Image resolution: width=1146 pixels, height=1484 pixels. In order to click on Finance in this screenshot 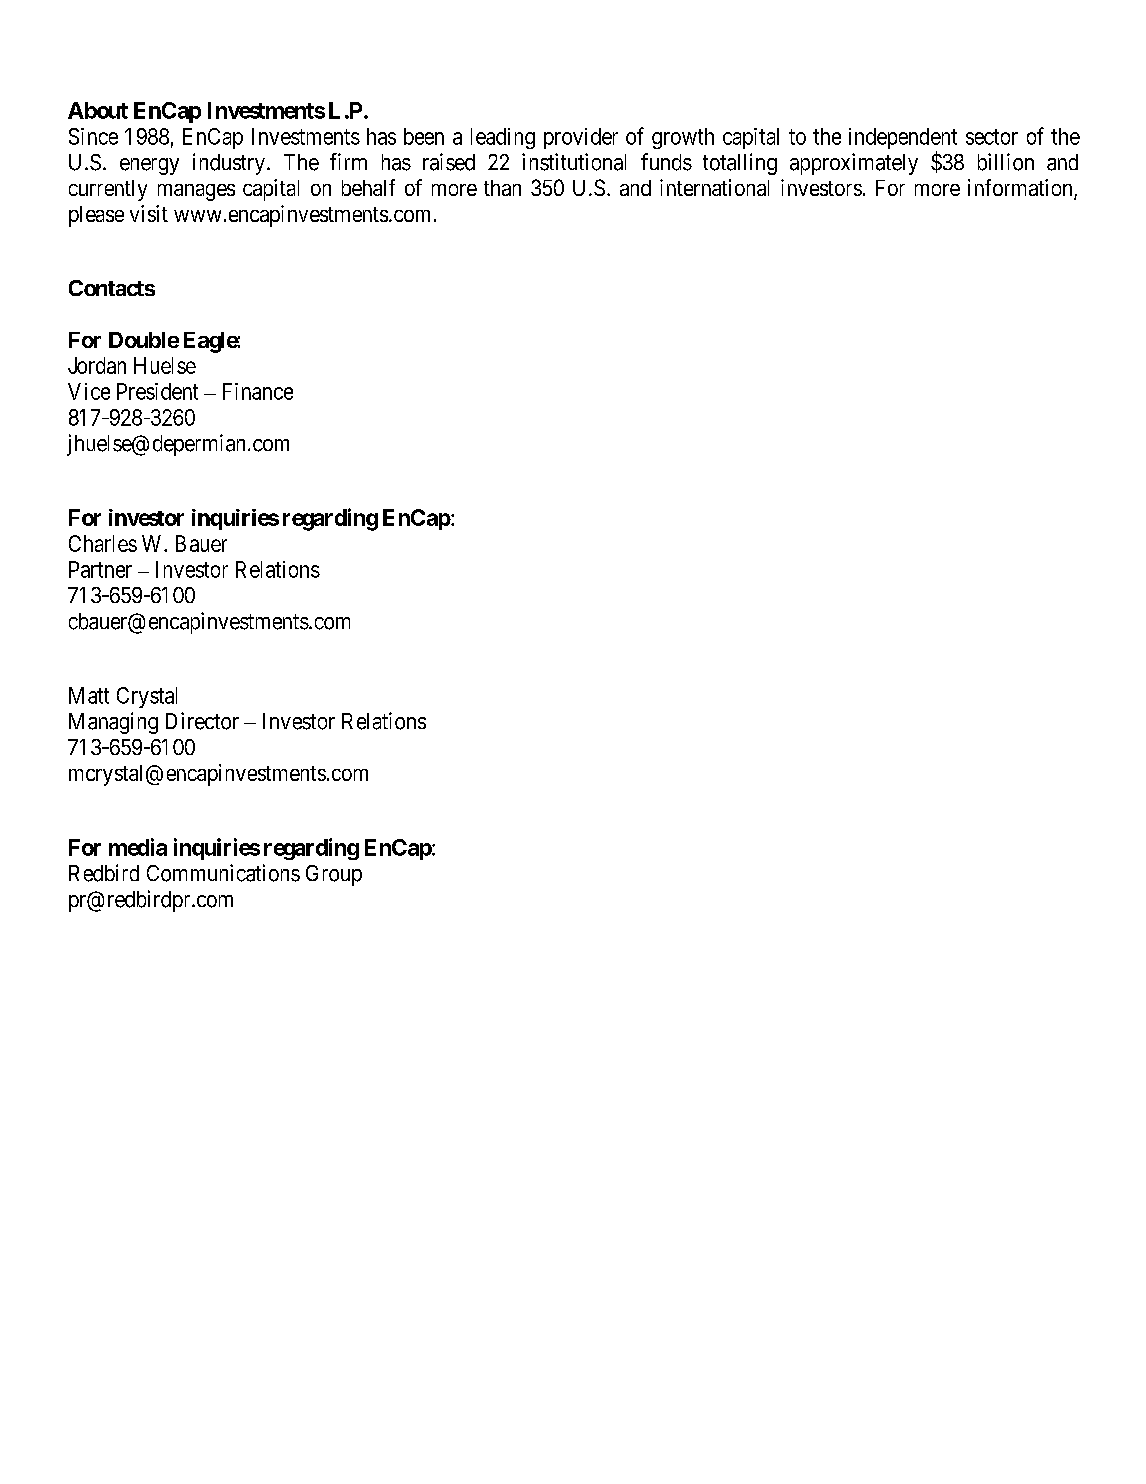, I will do `click(258, 391)`.
